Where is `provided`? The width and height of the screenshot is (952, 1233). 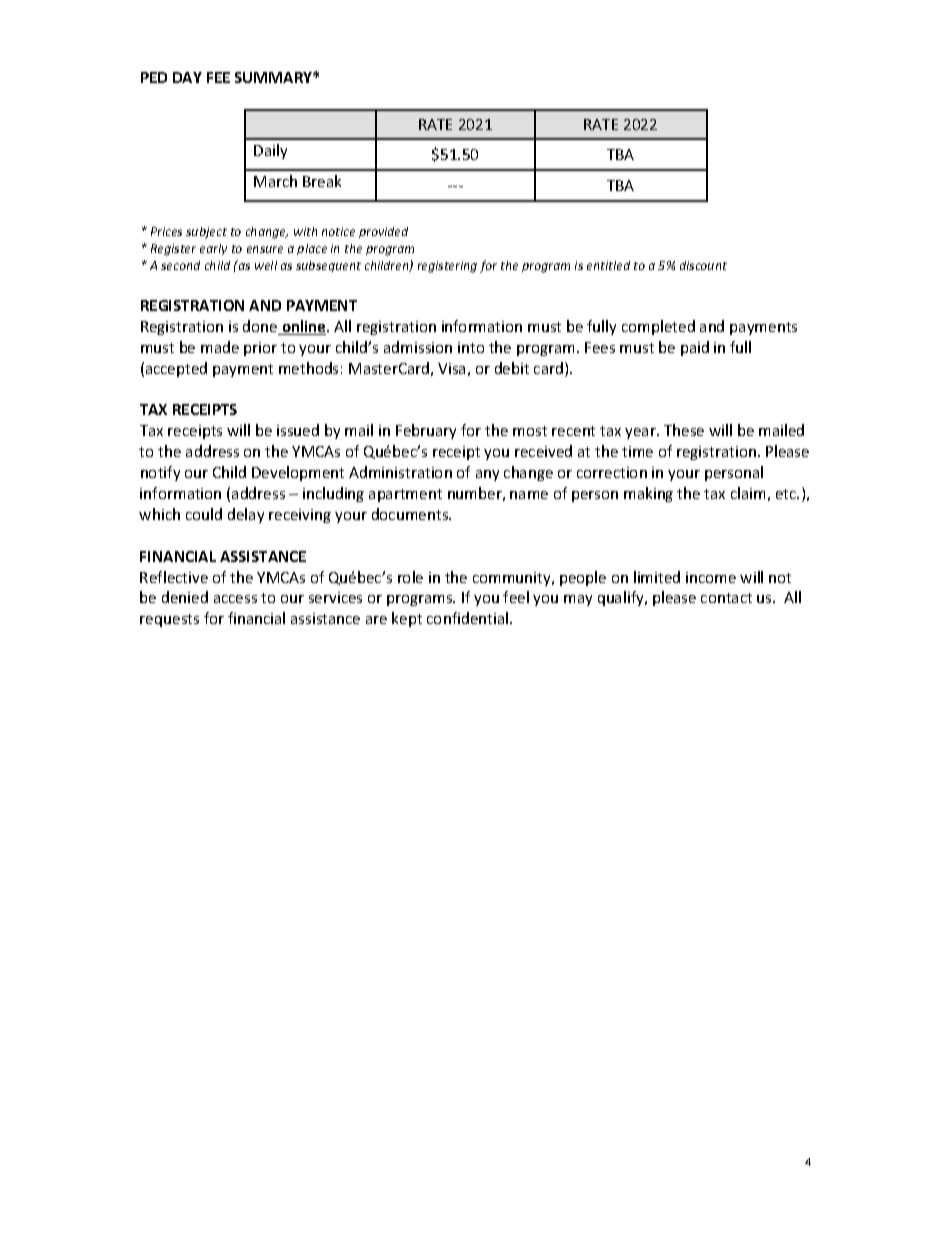
provided is located at coordinates (383, 232).
